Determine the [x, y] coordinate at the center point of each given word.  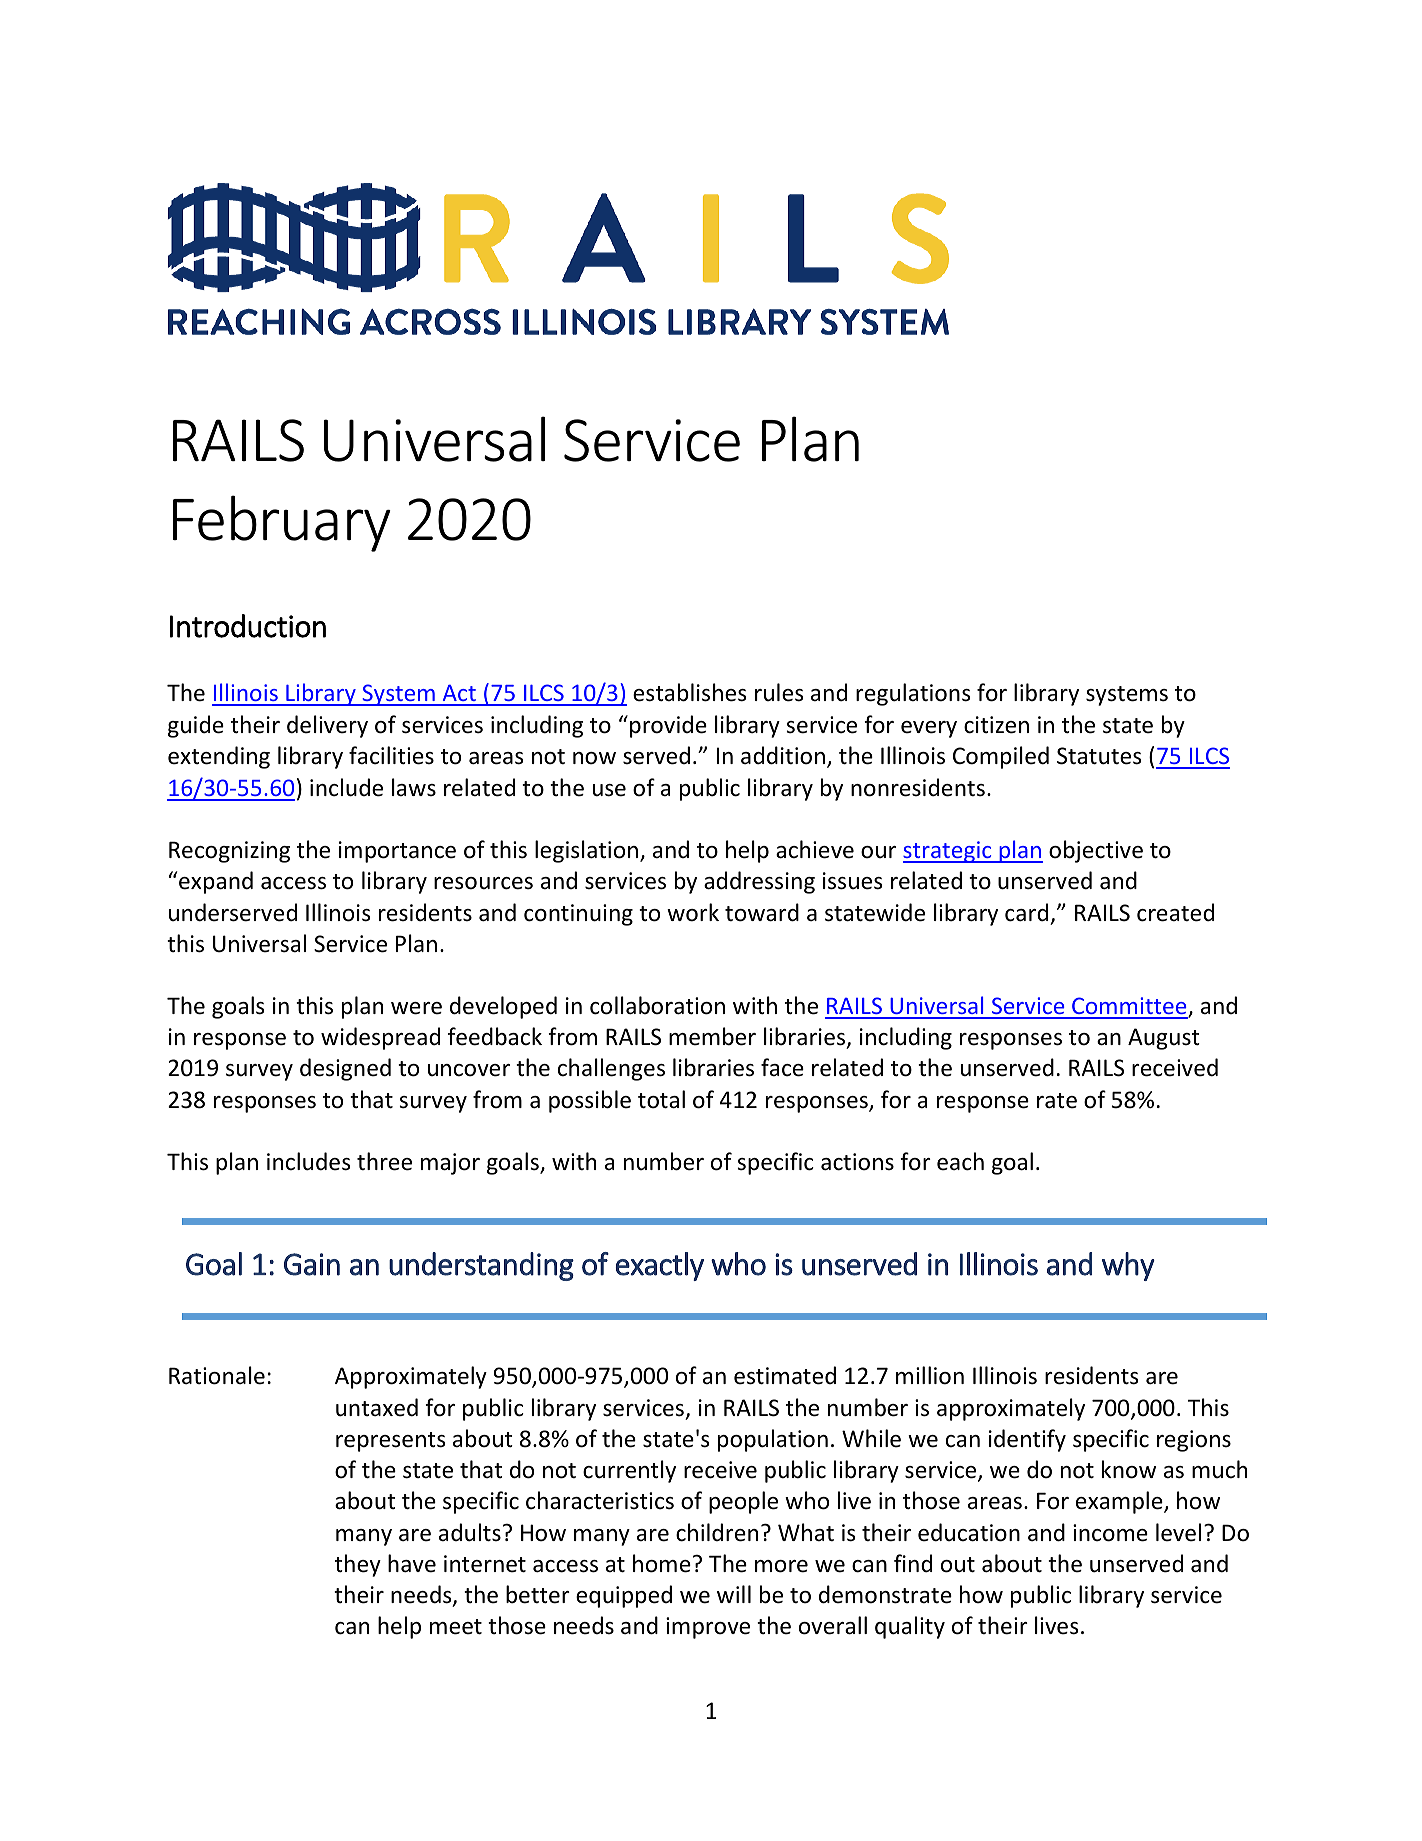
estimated [785, 1375]
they [358, 1565]
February [282, 523]
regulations [913, 694]
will [734, 1594]
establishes [689, 692]
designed [345, 1069]
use [609, 790]
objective [1096, 851]
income [1110, 1533]
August [1164, 1039]
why [1128, 1266]
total [661, 1099]
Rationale [217, 1375]
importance [397, 852]
